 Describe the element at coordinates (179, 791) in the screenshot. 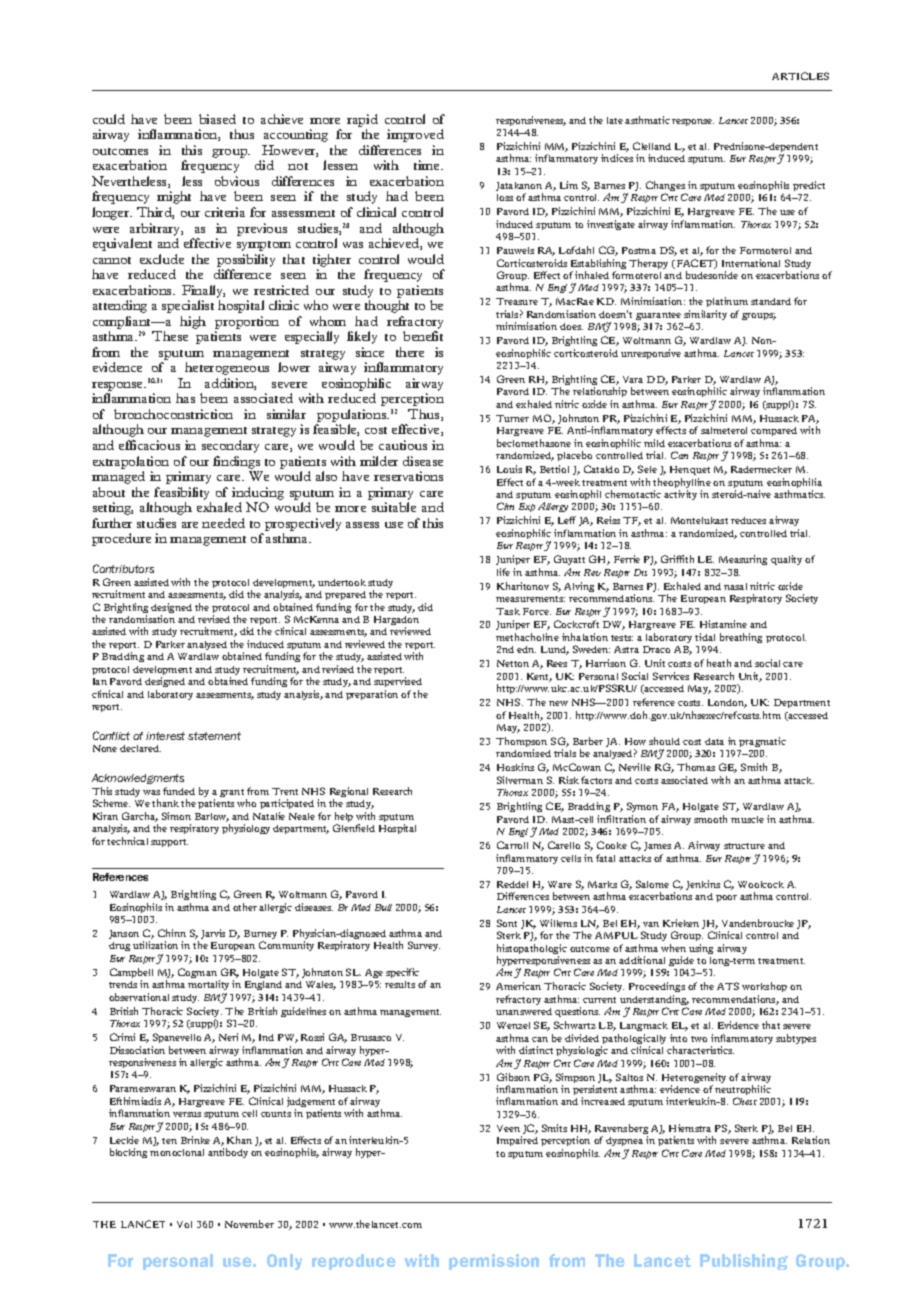

I see `funded` at that location.
